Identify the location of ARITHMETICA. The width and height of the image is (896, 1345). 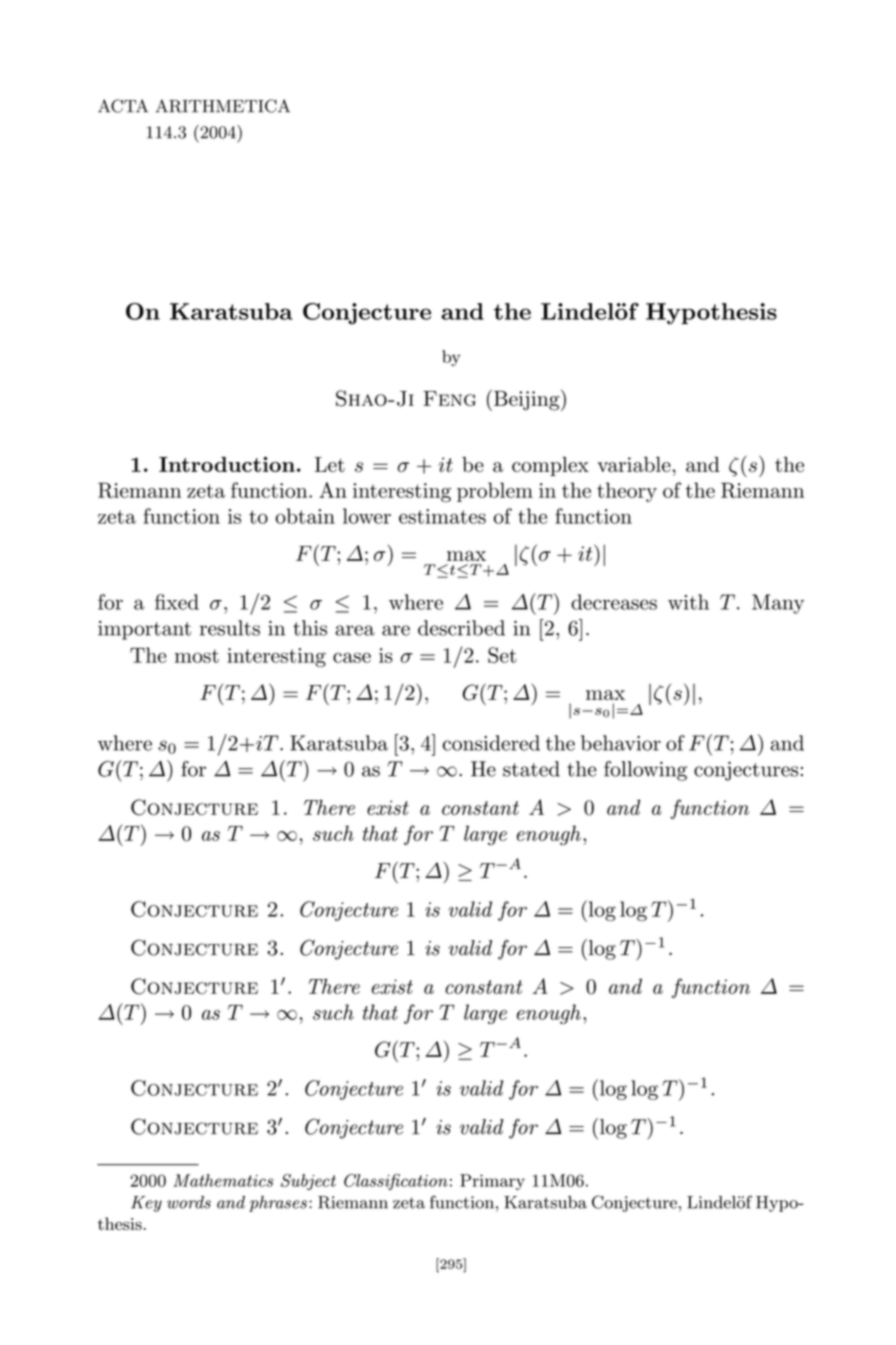
(223, 106).
